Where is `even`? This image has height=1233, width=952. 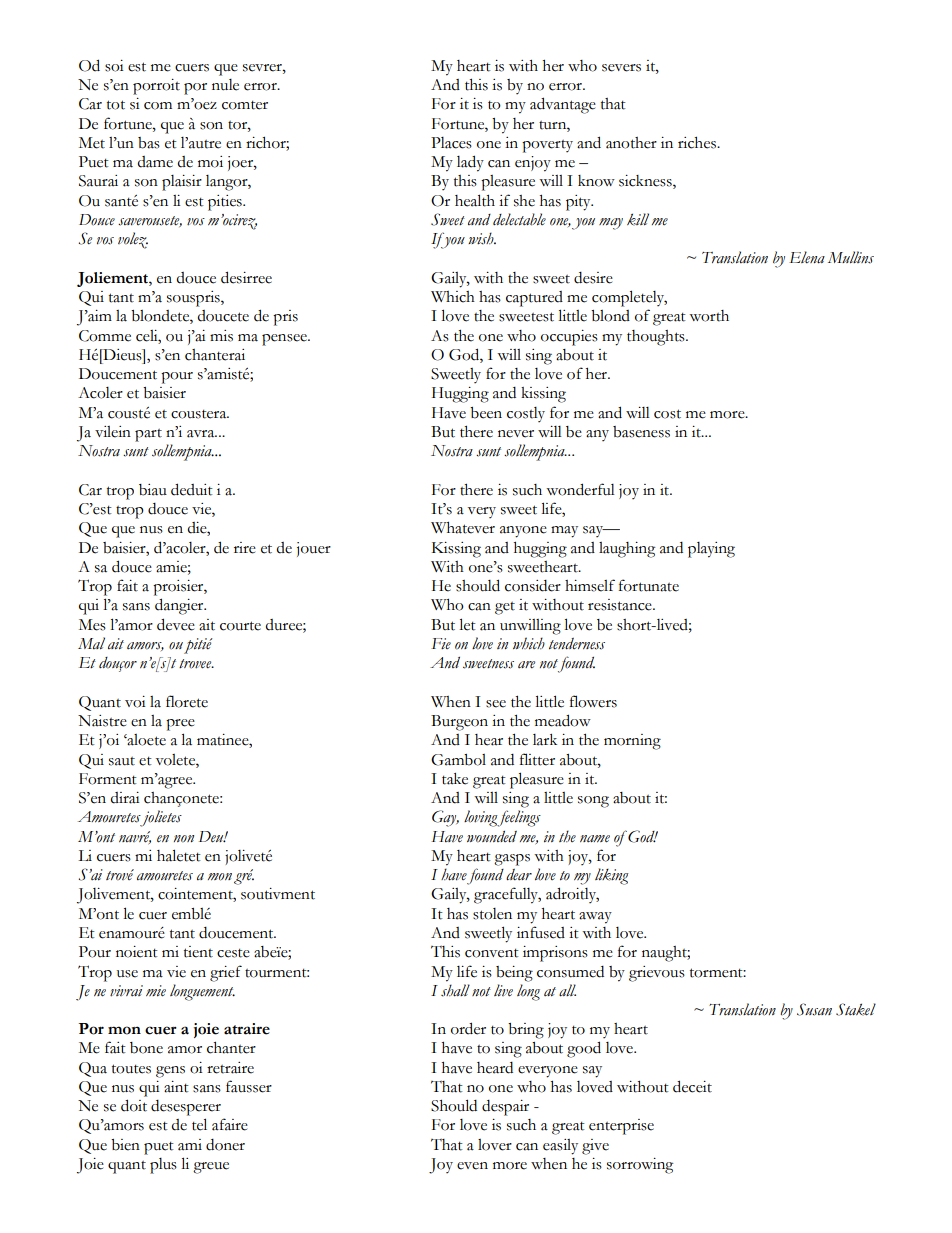 even is located at coordinates (472, 1166).
